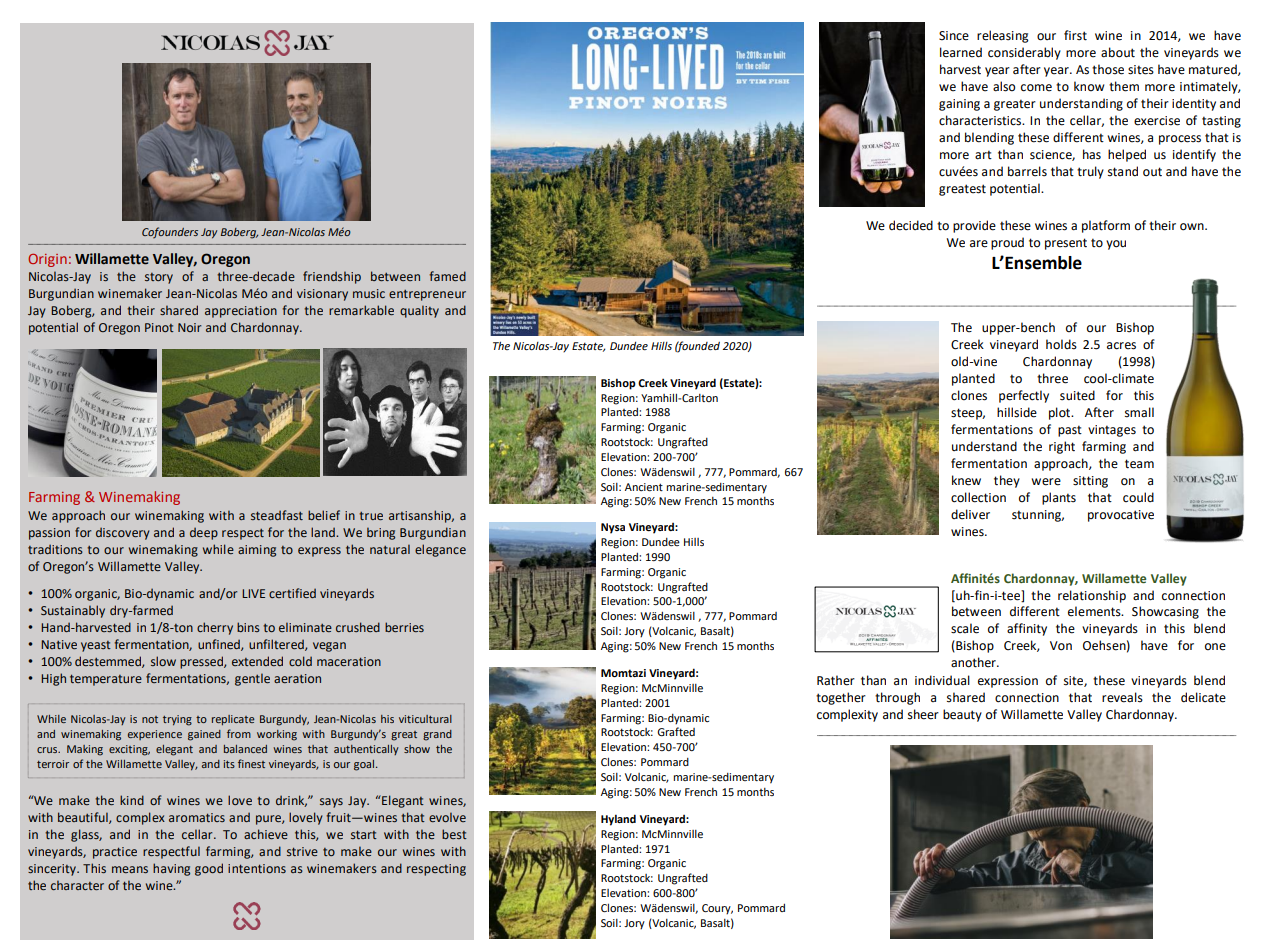 The width and height of the screenshot is (1270, 952). Describe the element at coordinates (1062, 447) in the screenshot. I see `right` at that location.
